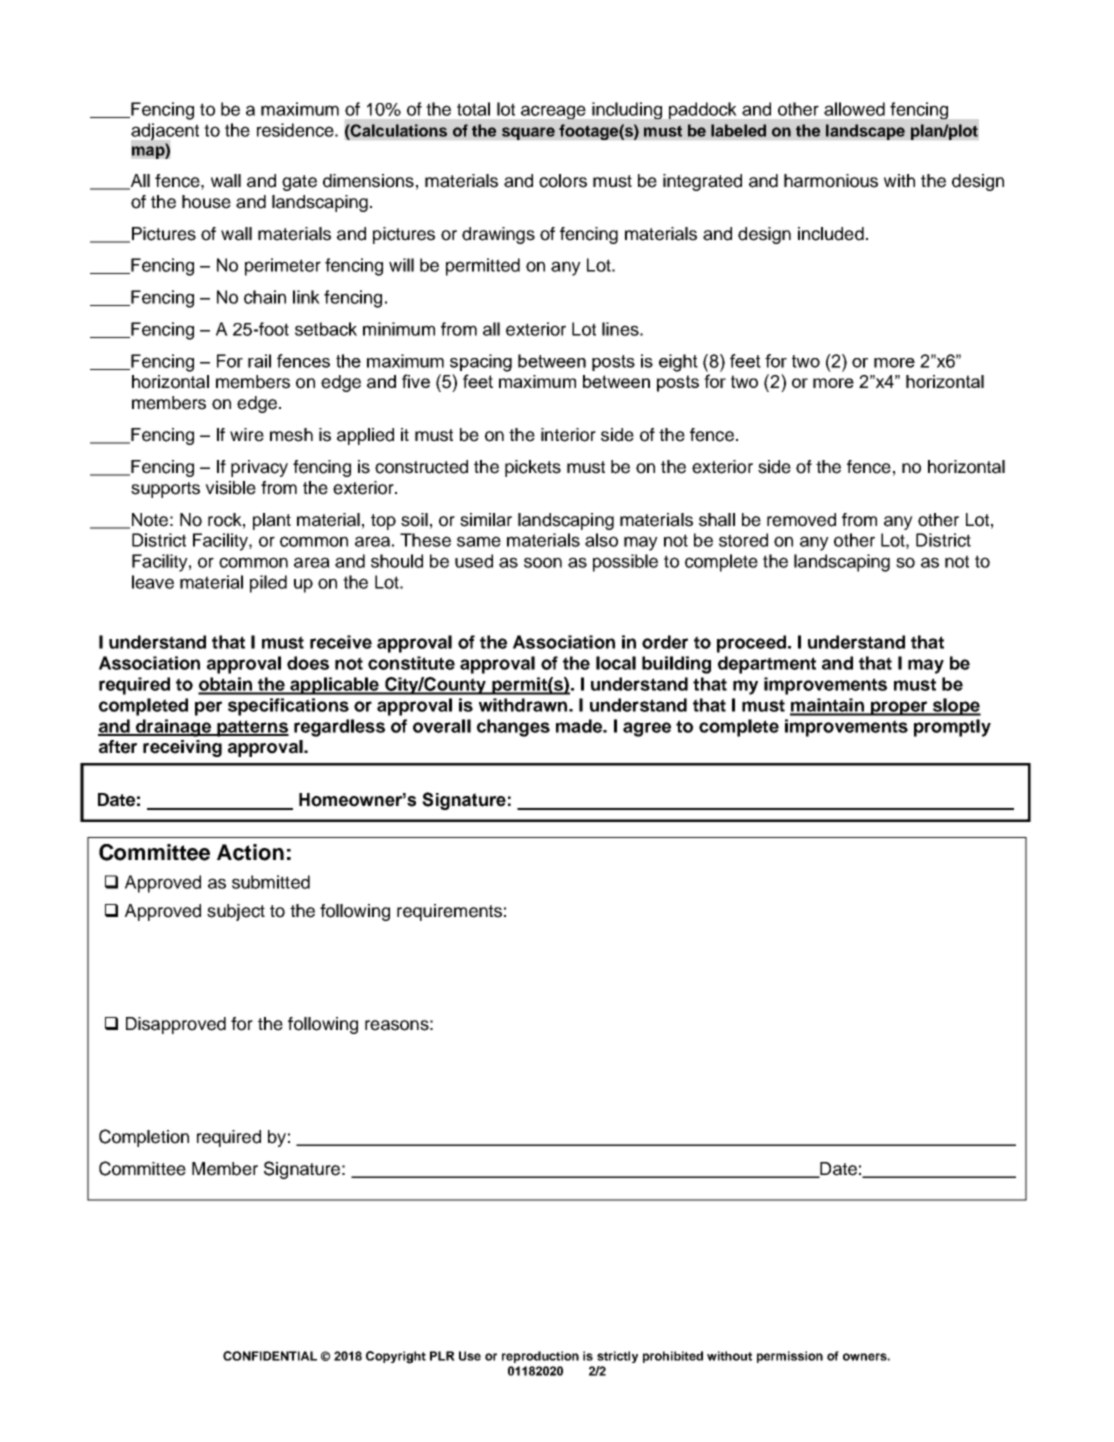 This screenshot has height=1442, width=1114. I want to click on interior, so click(568, 435).
